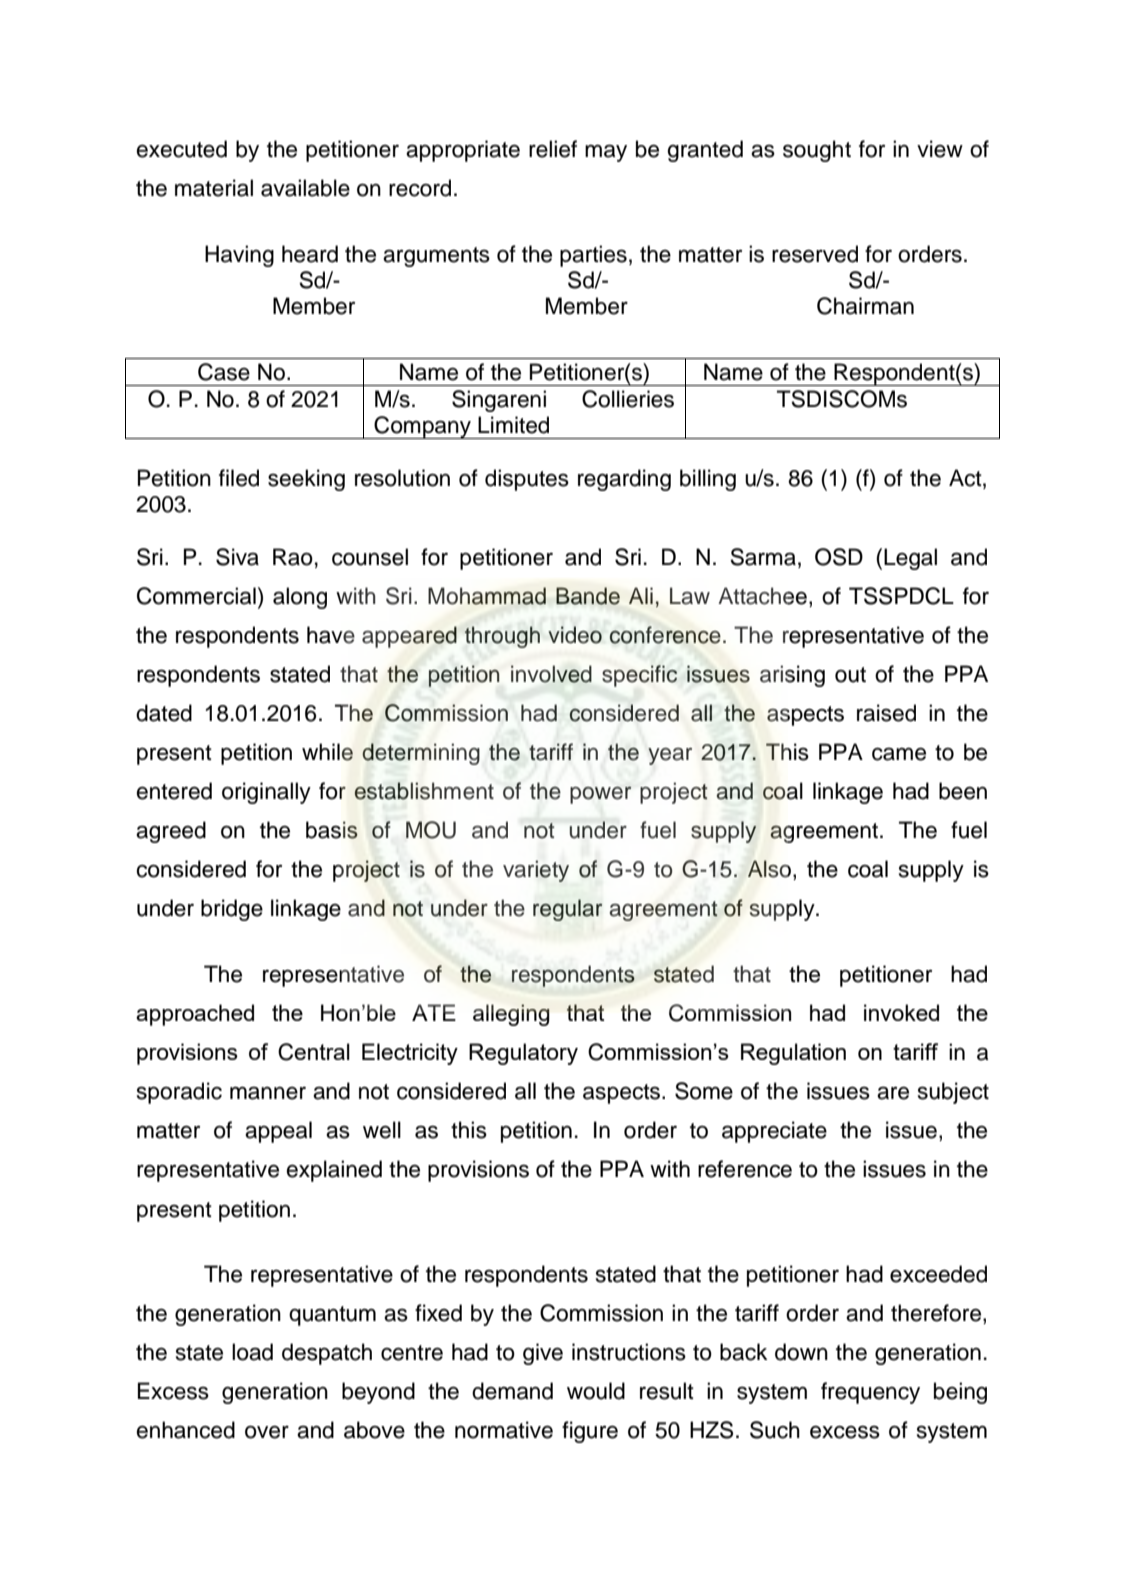 This screenshot has width=1125, height=1591. Describe the element at coordinates (901, 1012) in the screenshot. I see `invoked` at that location.
